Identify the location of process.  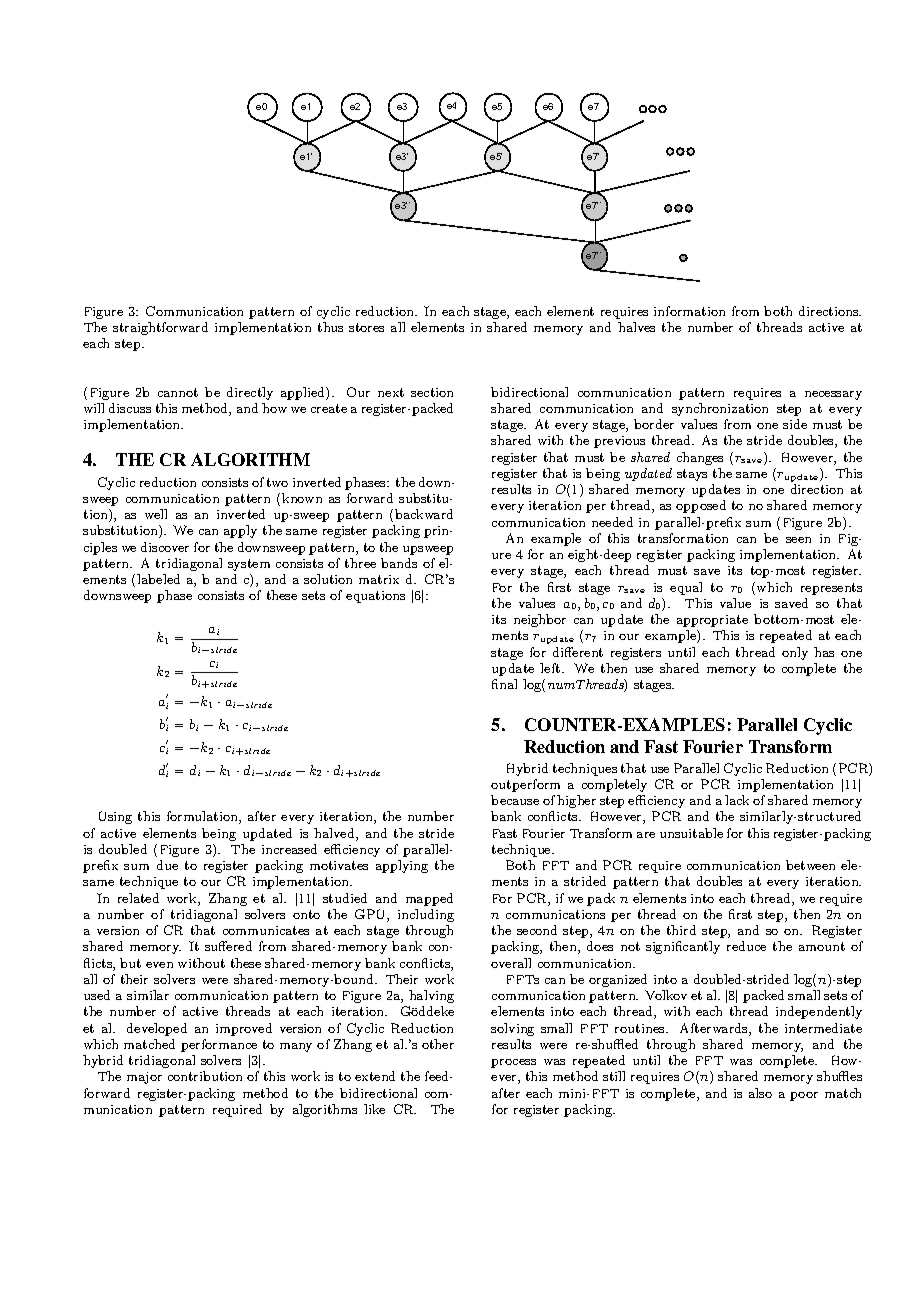
(513, 1063).
